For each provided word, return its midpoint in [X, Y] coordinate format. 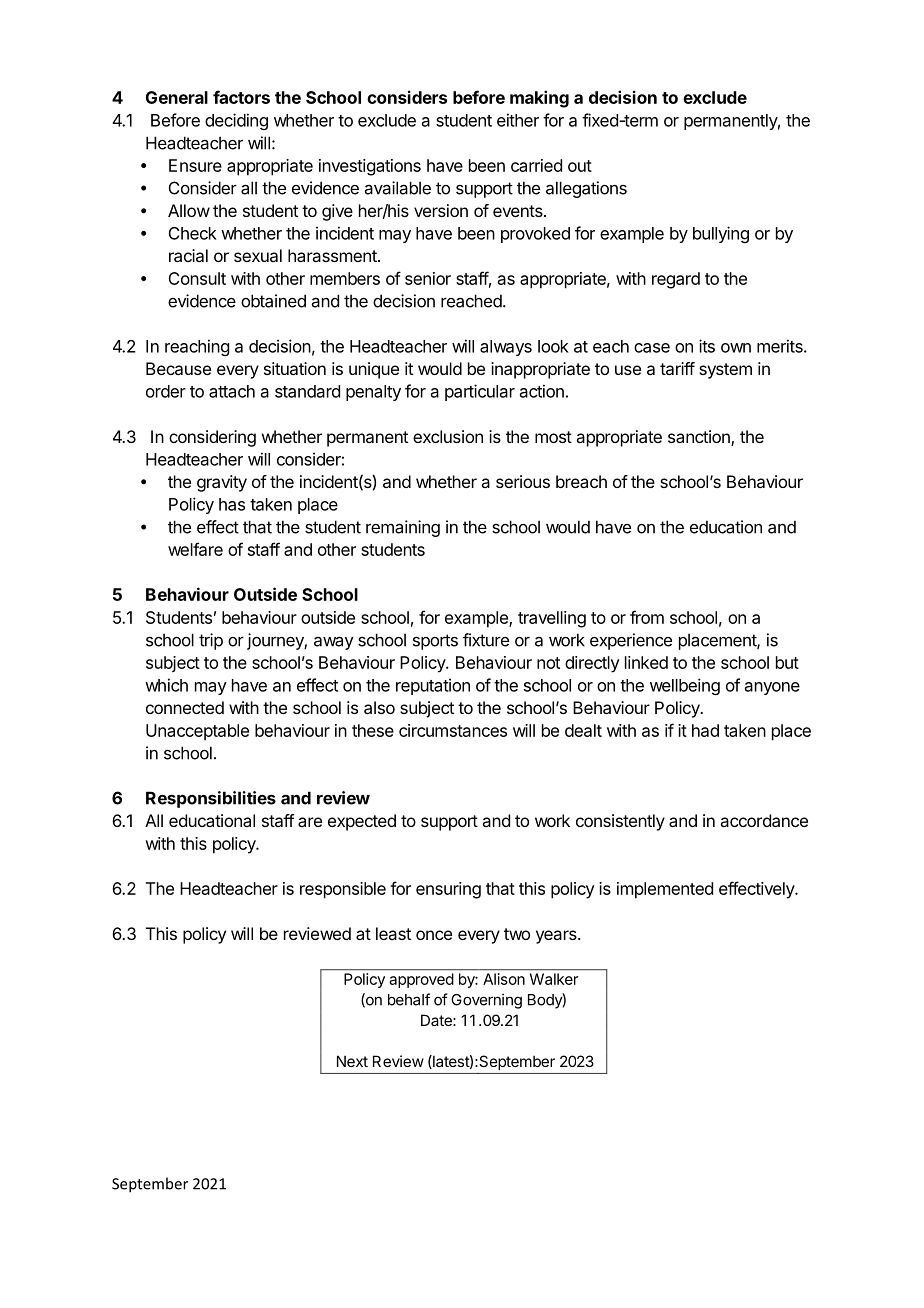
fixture [486, 640]
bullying [721, 234]
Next [352, 1061]
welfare [195, 549]
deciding [236, 121]
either [518, 120]
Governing [486, 1001]
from [647, 617]
